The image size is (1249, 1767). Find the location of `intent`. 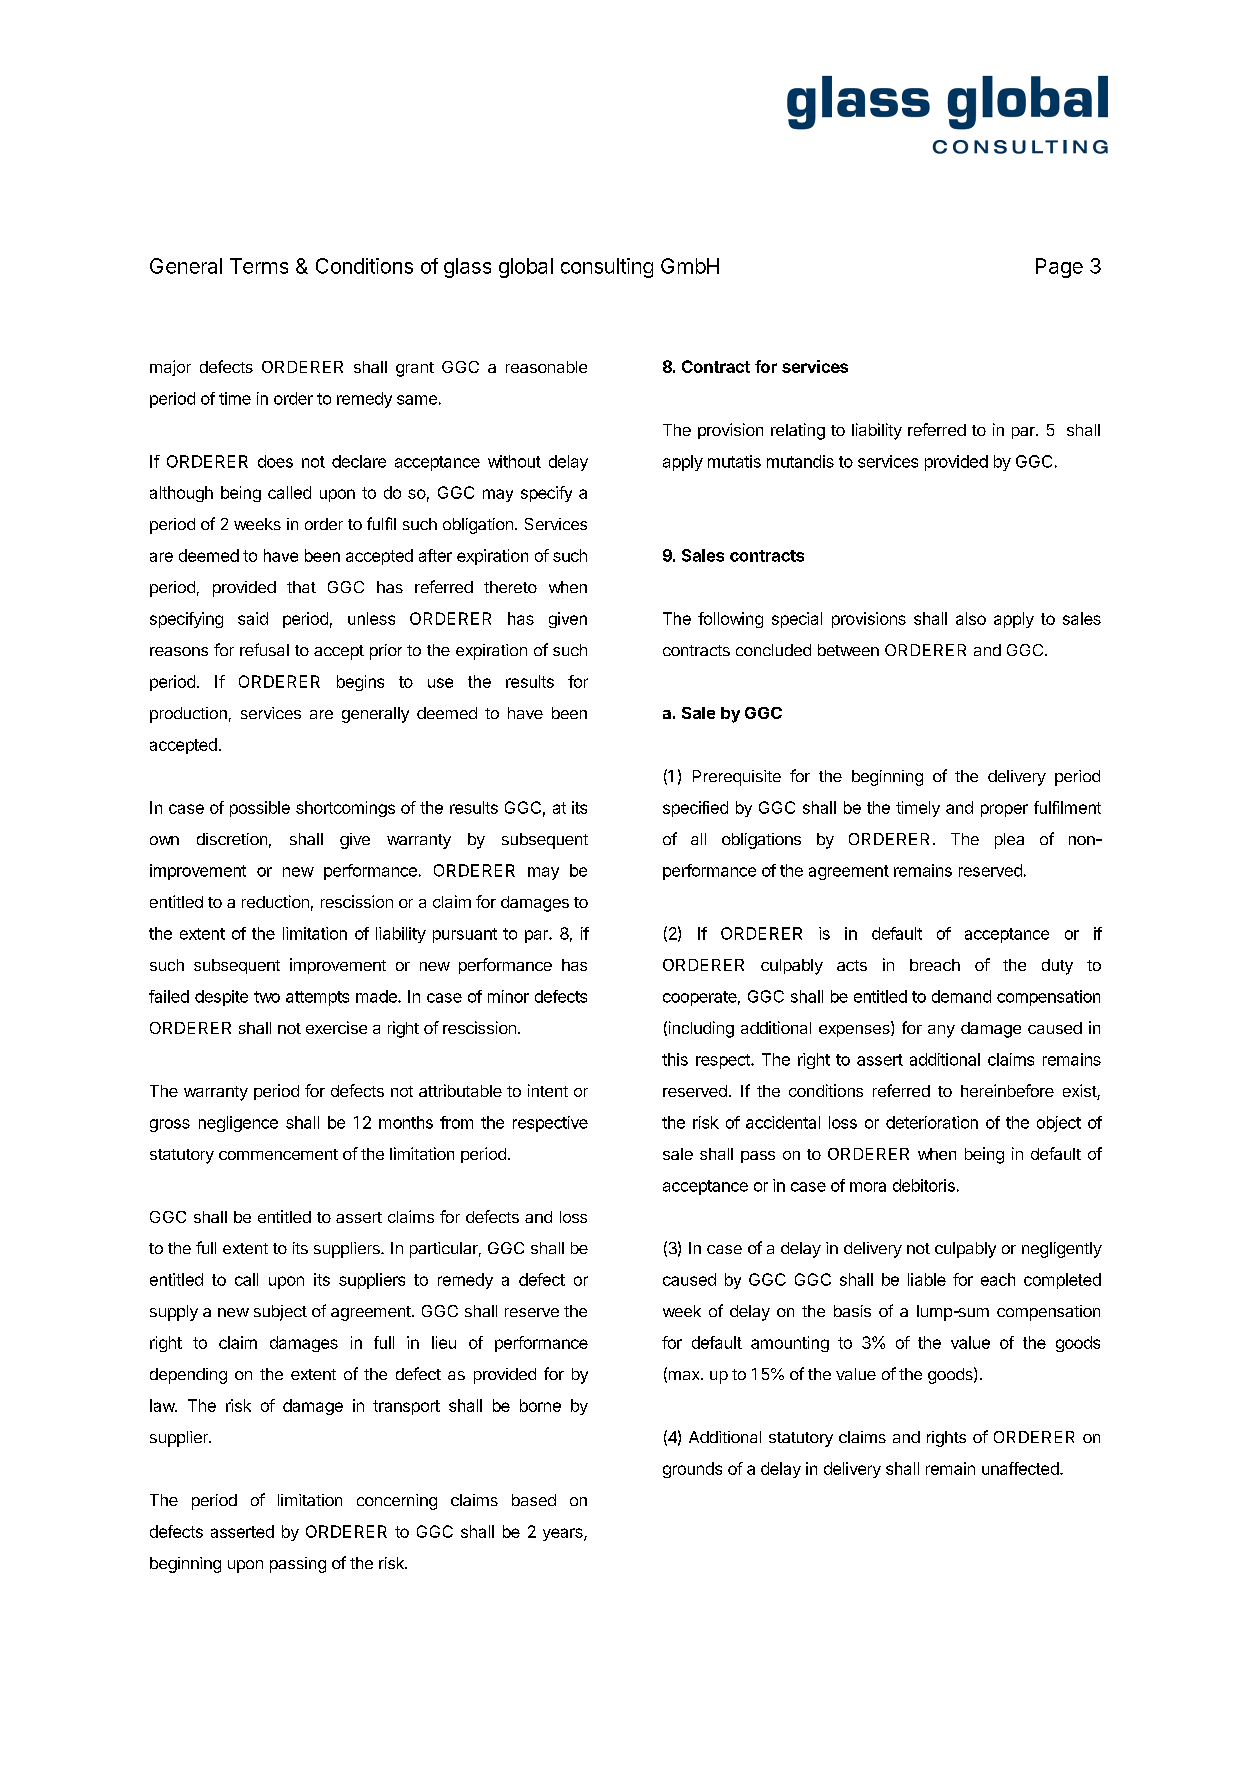

intent is located at coordinates (548, 1090).
